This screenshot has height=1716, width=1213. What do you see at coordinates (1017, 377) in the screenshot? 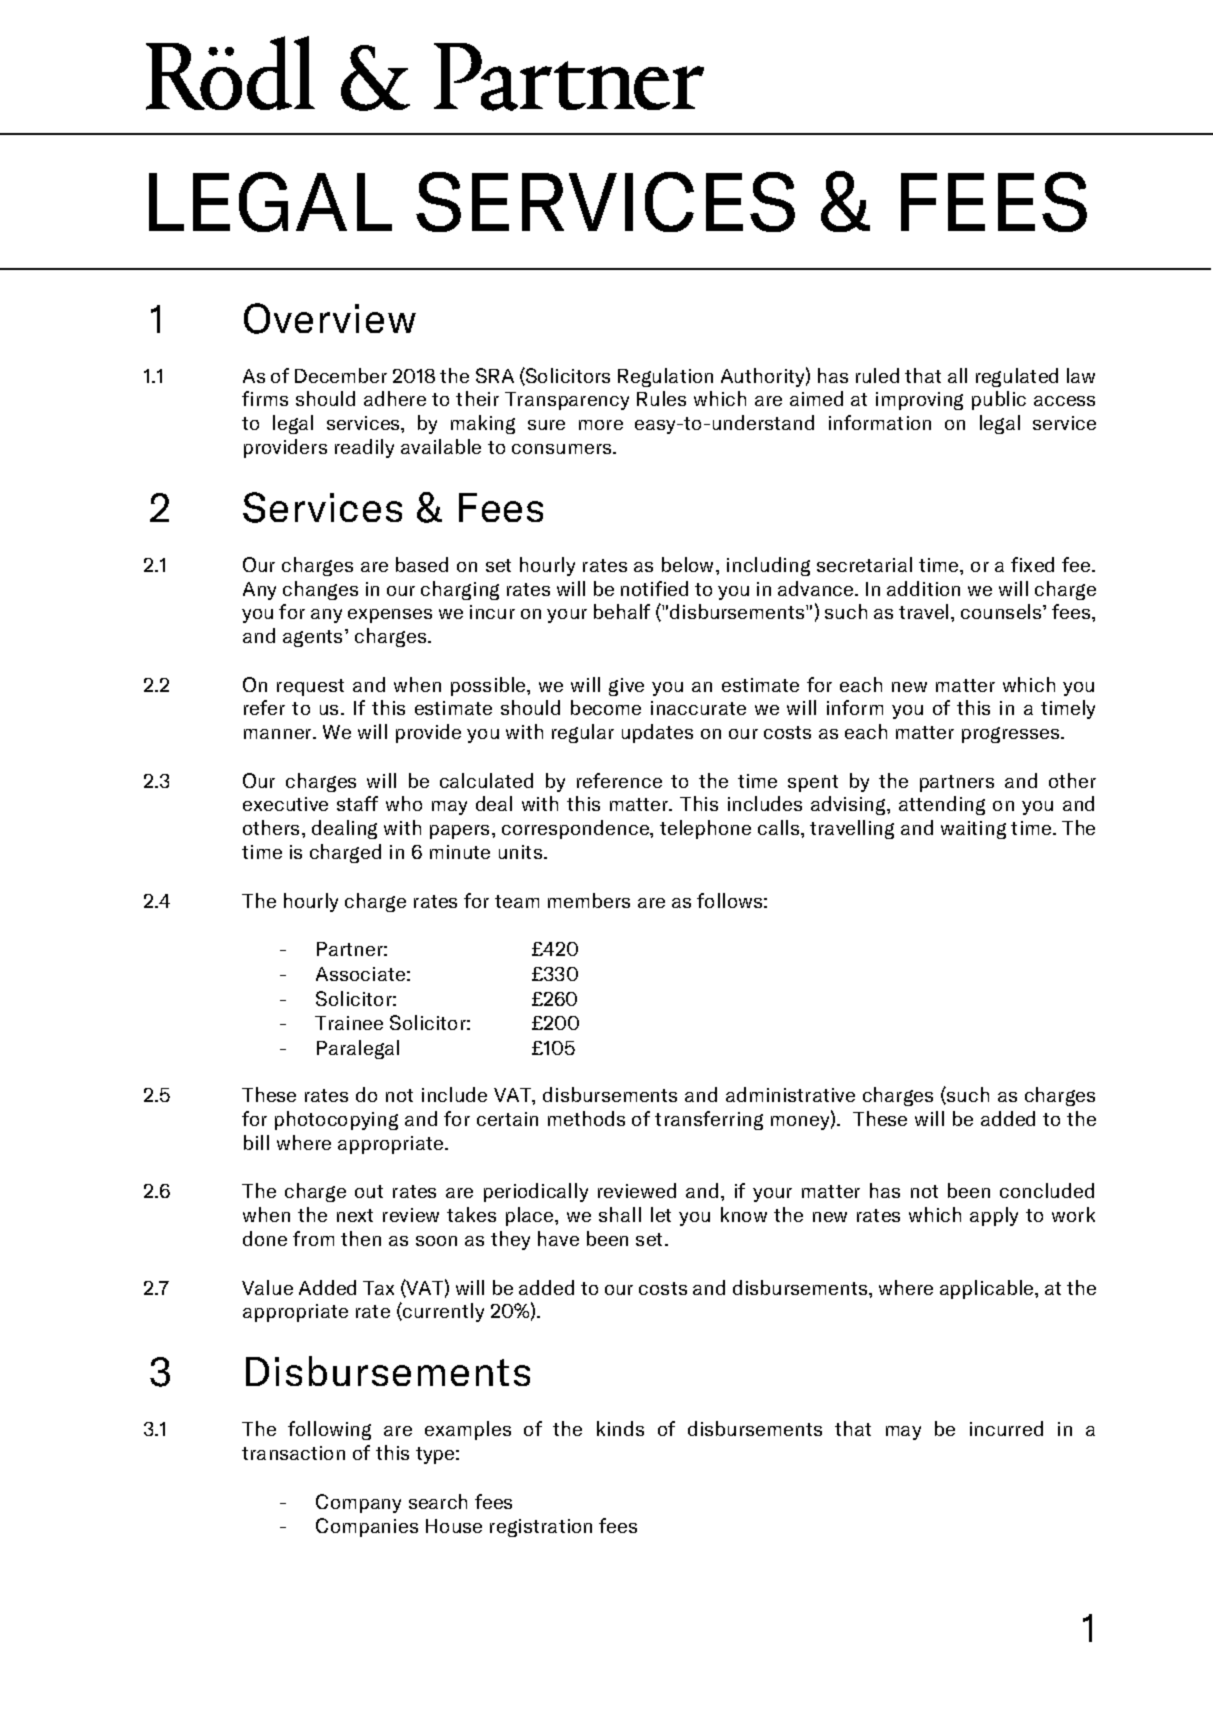
I see `regulated` at bounding box center [1017, 377].
